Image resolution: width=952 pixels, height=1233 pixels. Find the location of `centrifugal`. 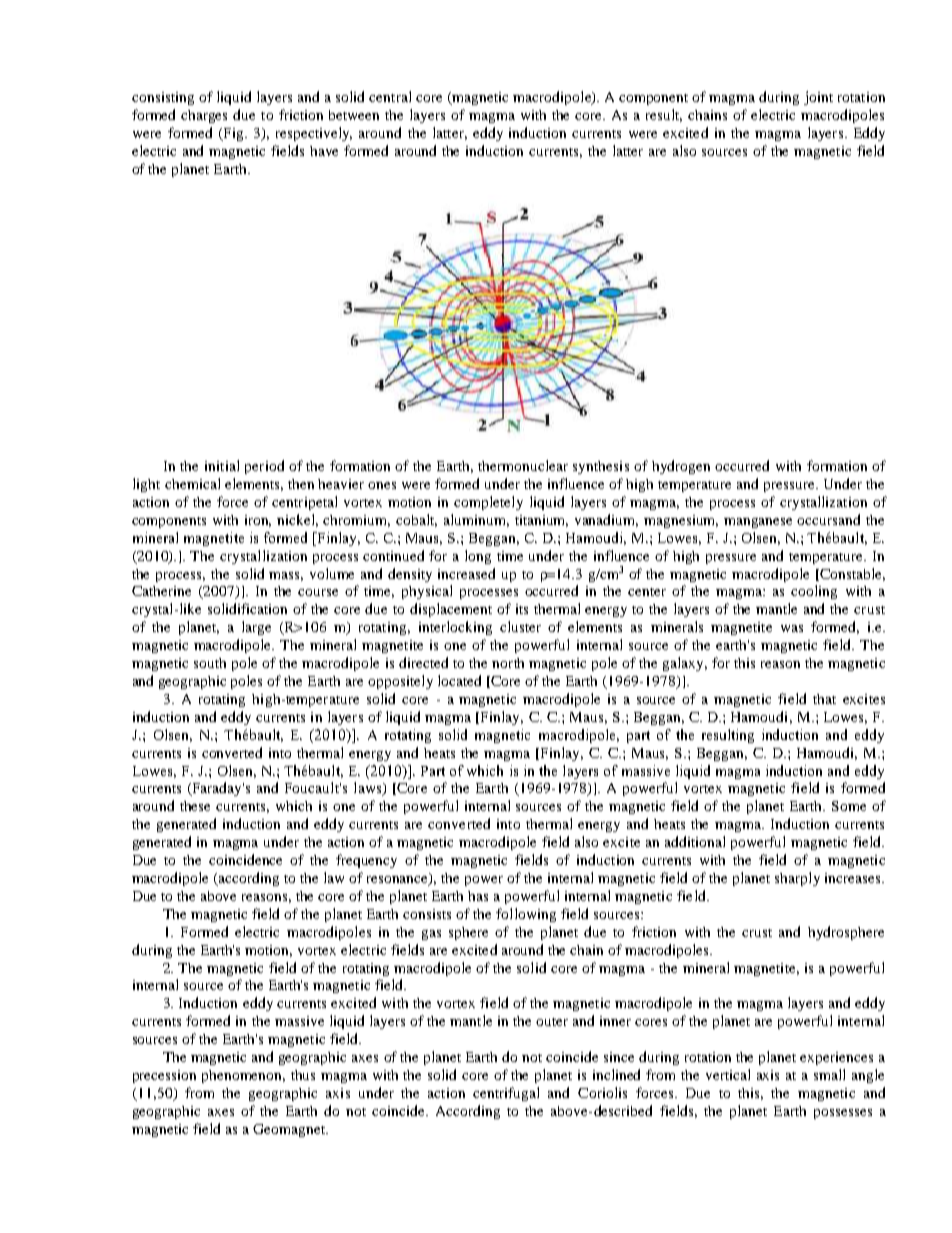

centrifugal is located at coordinates (506, 1094).
